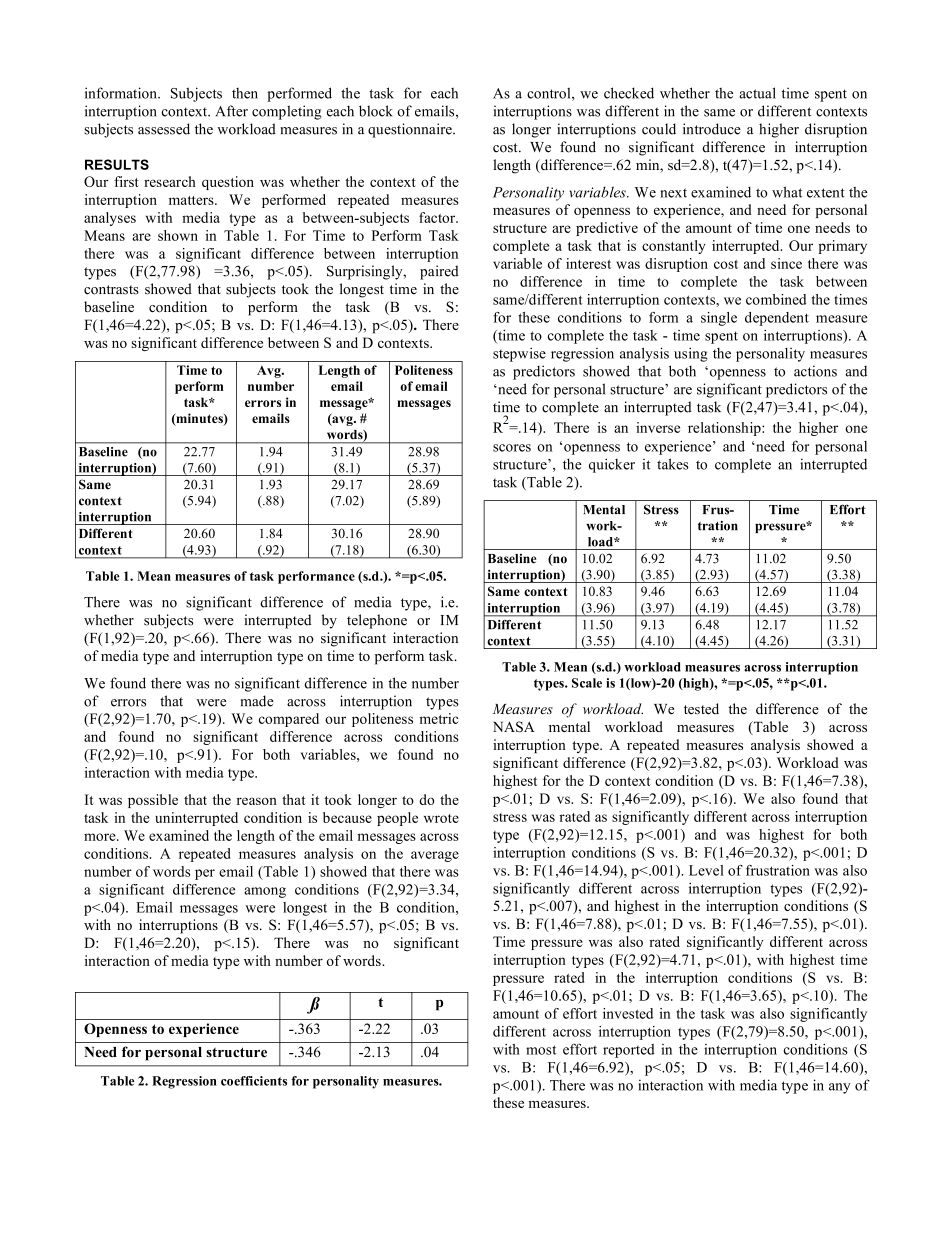 The width and height of the screenshot is (952, 1233). Describe the element at coordinates (377, 621) in the screenshot. I see `telephone` at that location.
